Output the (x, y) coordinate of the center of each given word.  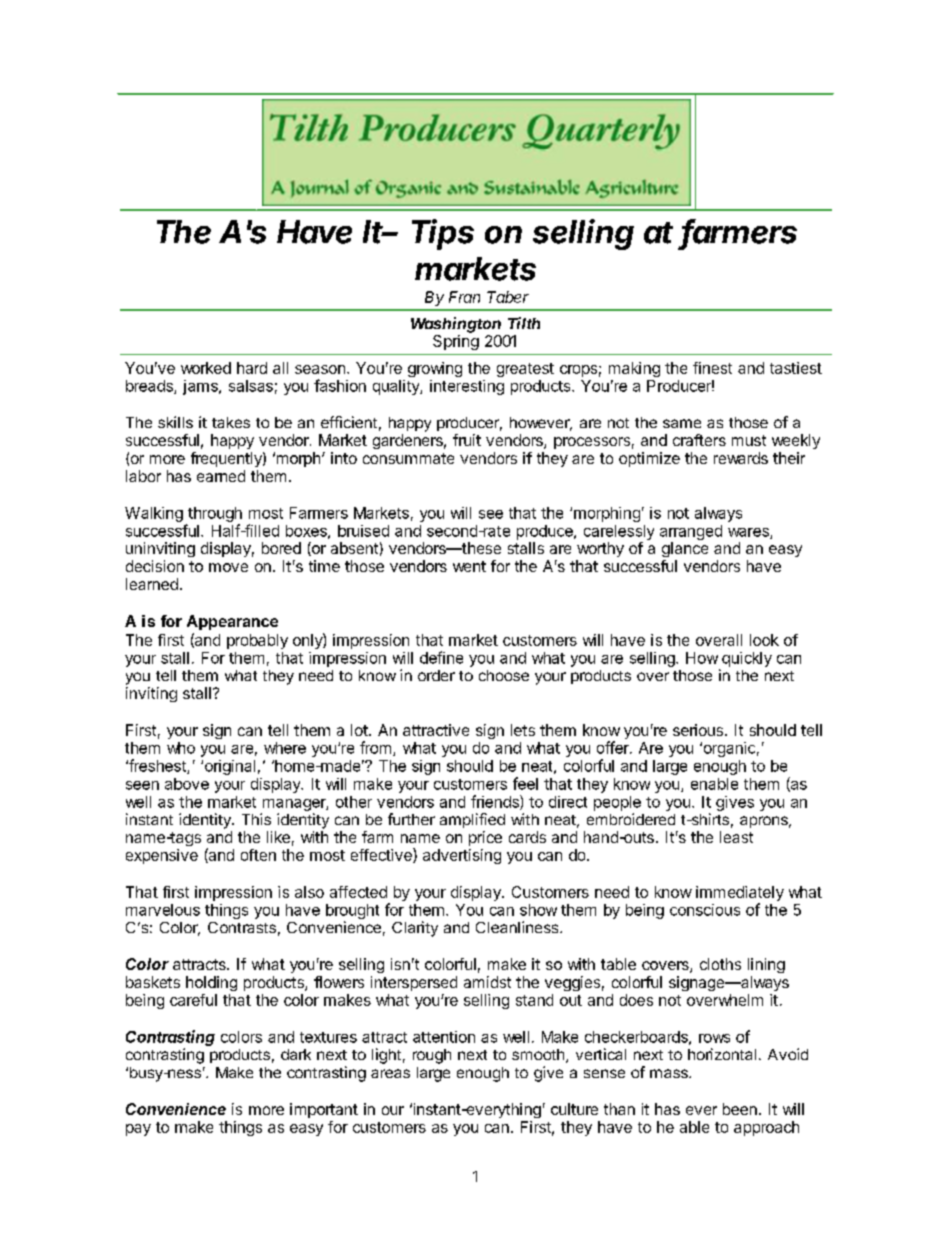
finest (712, 368)
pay (138, 1130)
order (436, 675)
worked (206, 368)
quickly (747, 659)
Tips (443, 234)
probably (257, 641)
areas (390, 1073)
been (740, 1109)
